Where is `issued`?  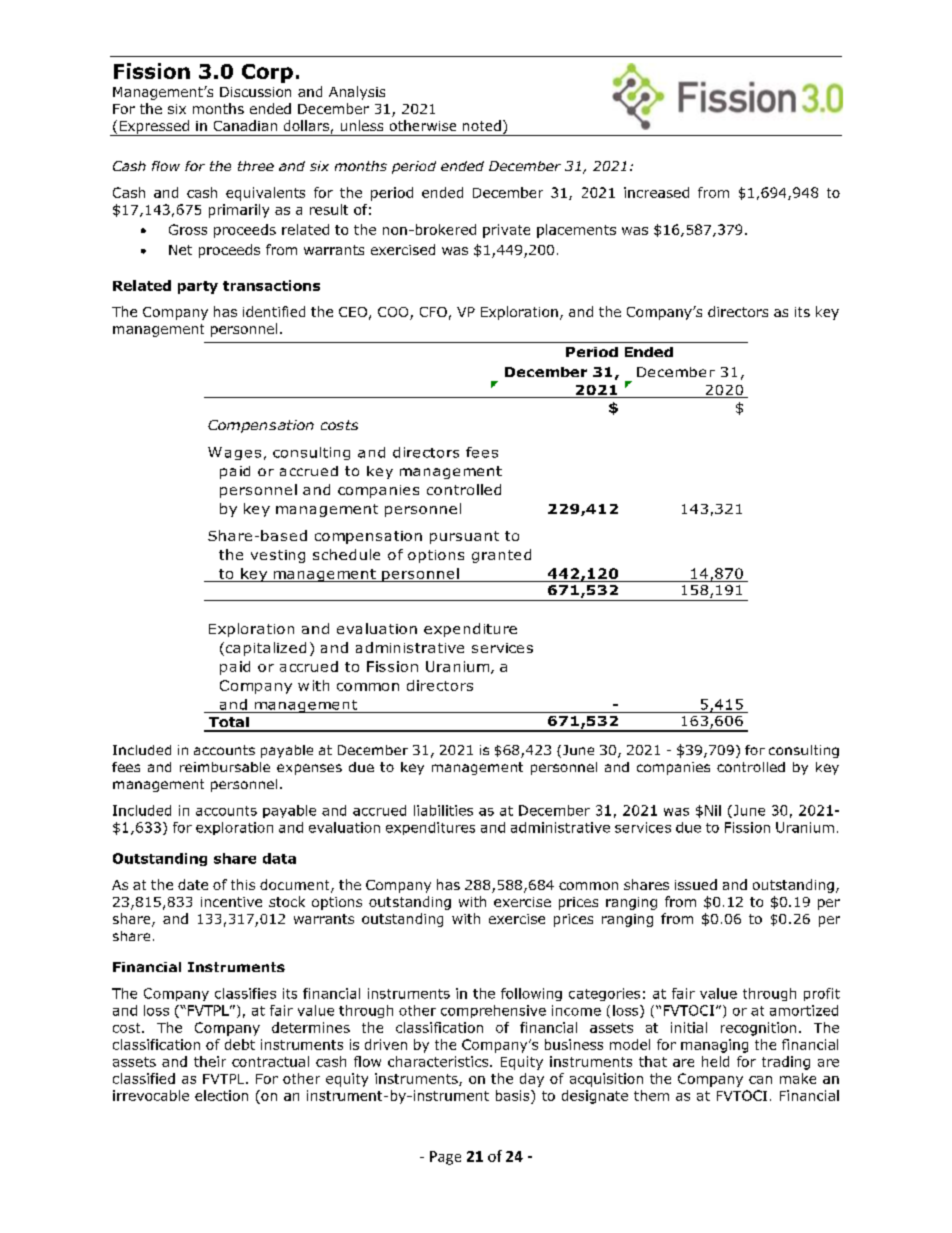 issued is located at coordinates (696, 884).
